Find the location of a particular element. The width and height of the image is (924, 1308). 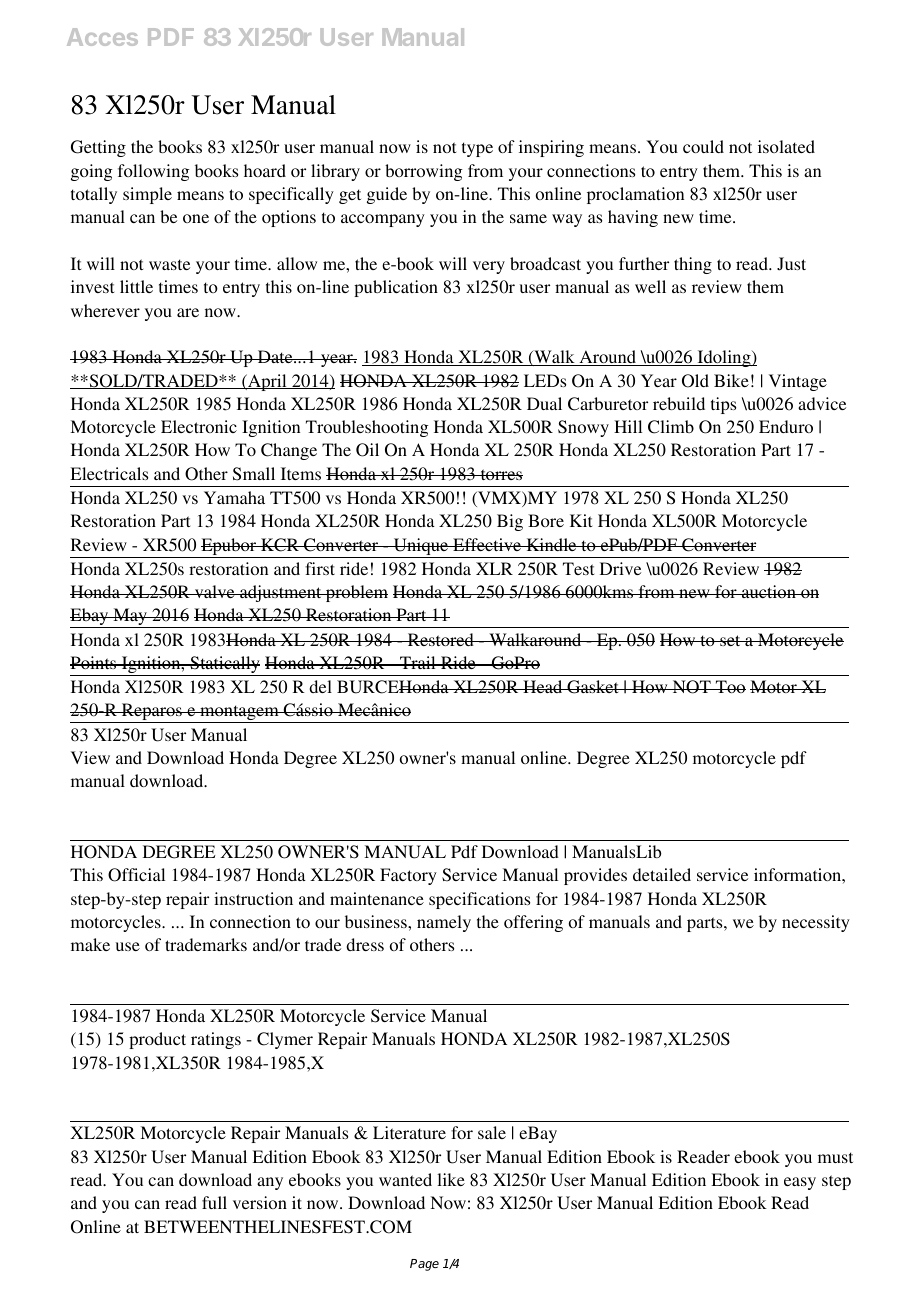

Page is located at coordinates (424, 1265).
